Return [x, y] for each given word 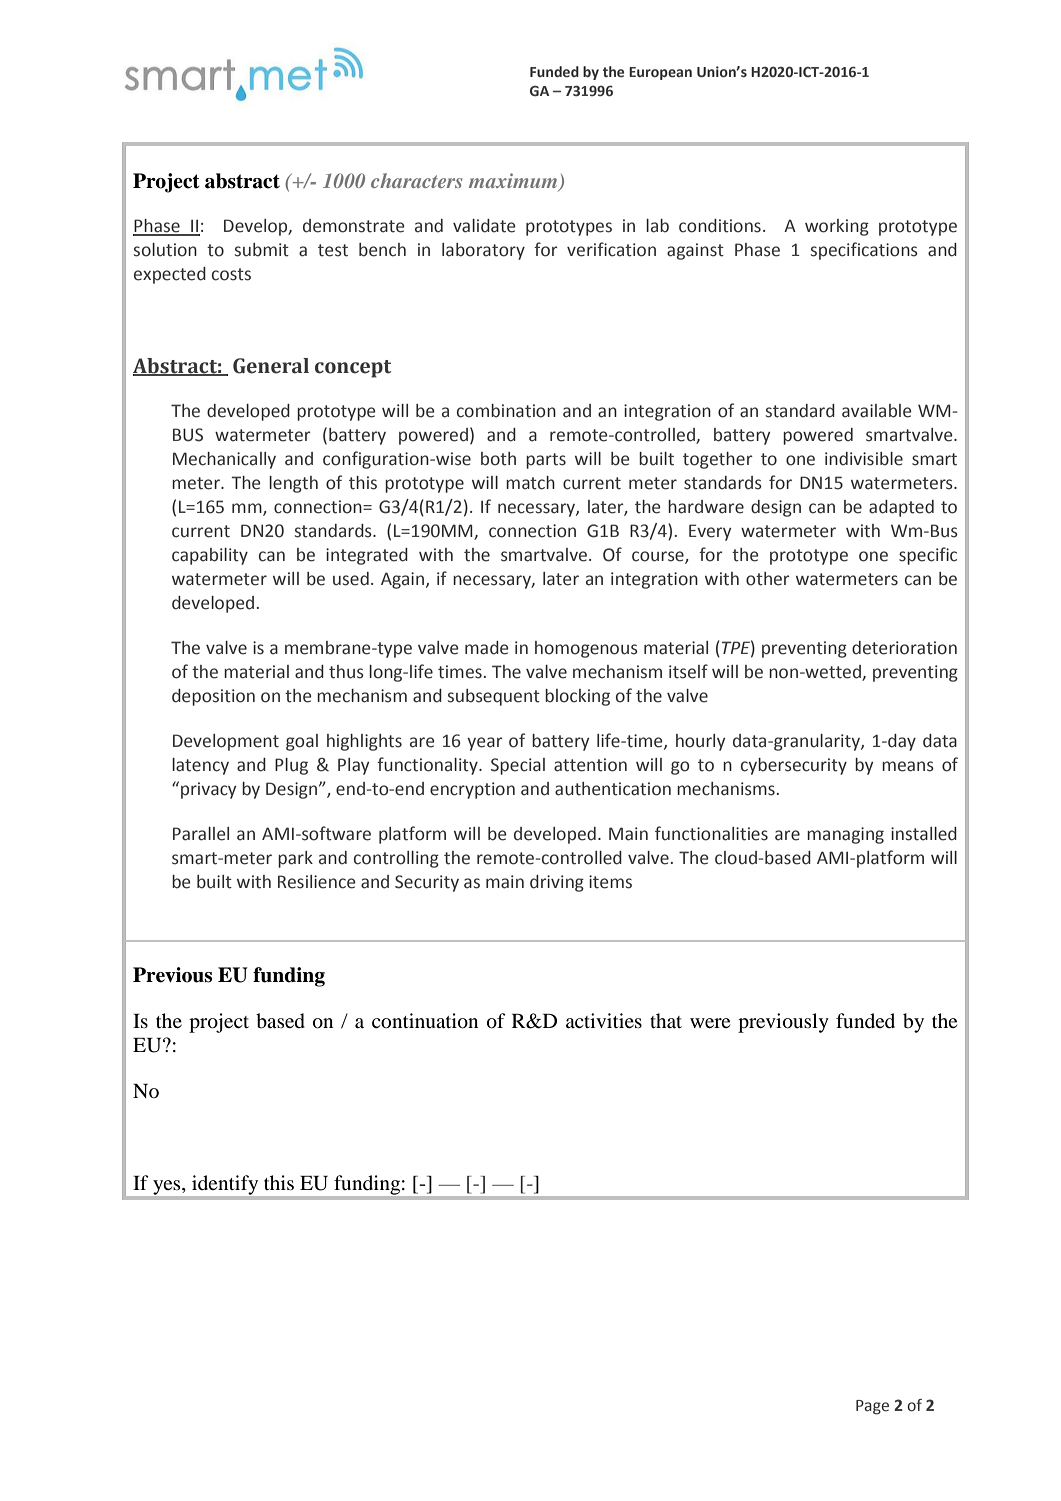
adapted [901, 508]
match [530, 483]
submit [262, 250]
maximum [514, 181]
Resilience [317, 882]
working [837, 227]
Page [872, 1407]
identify [225, 1185]
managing [845, 835]
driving [557, 883]
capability [210, 556]
